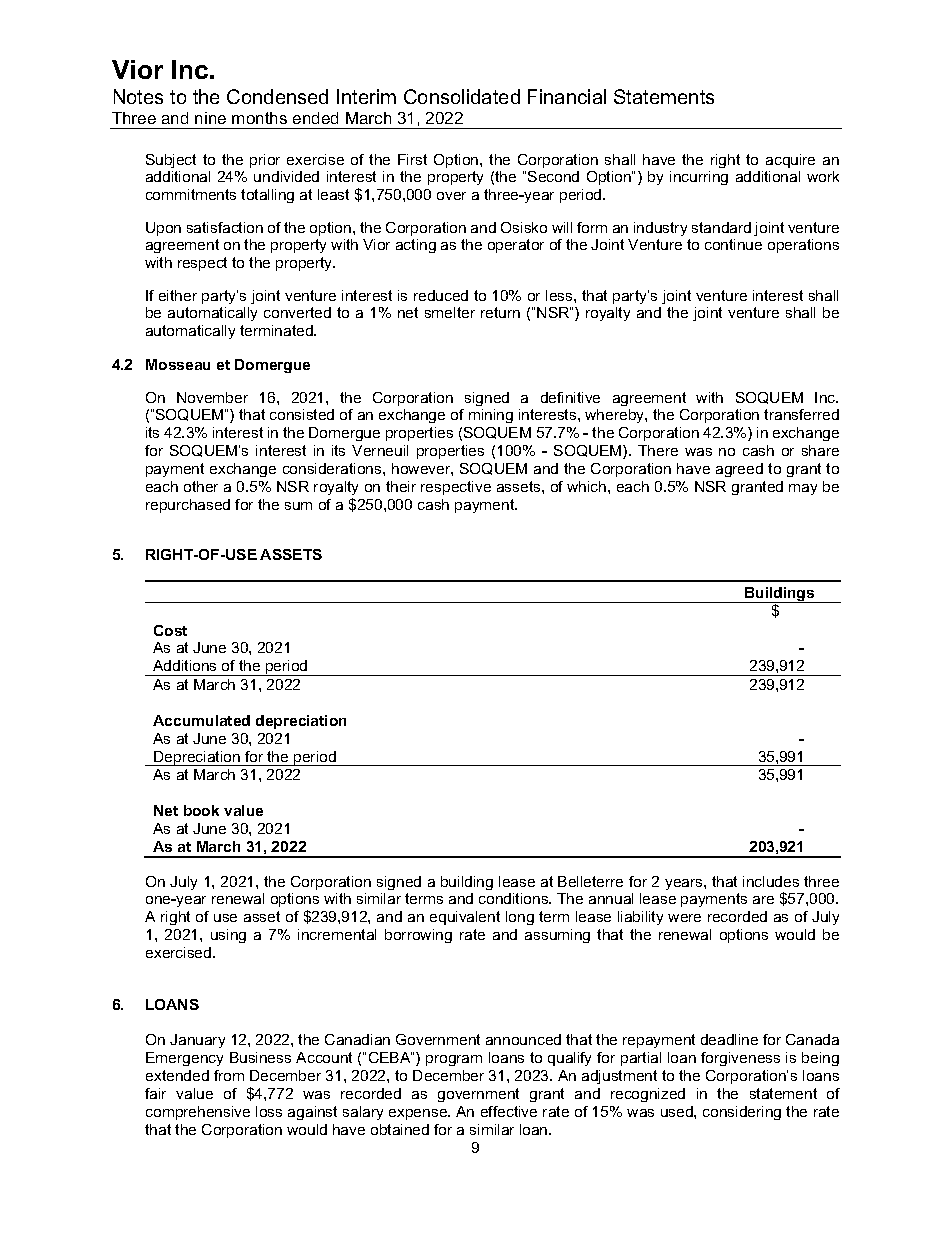 The height and width of the screenshot is (1233, 952). What do you see at coordinates (170, 630) in the screenshot?
I see `Cost` at bounding box center [170, 630].
